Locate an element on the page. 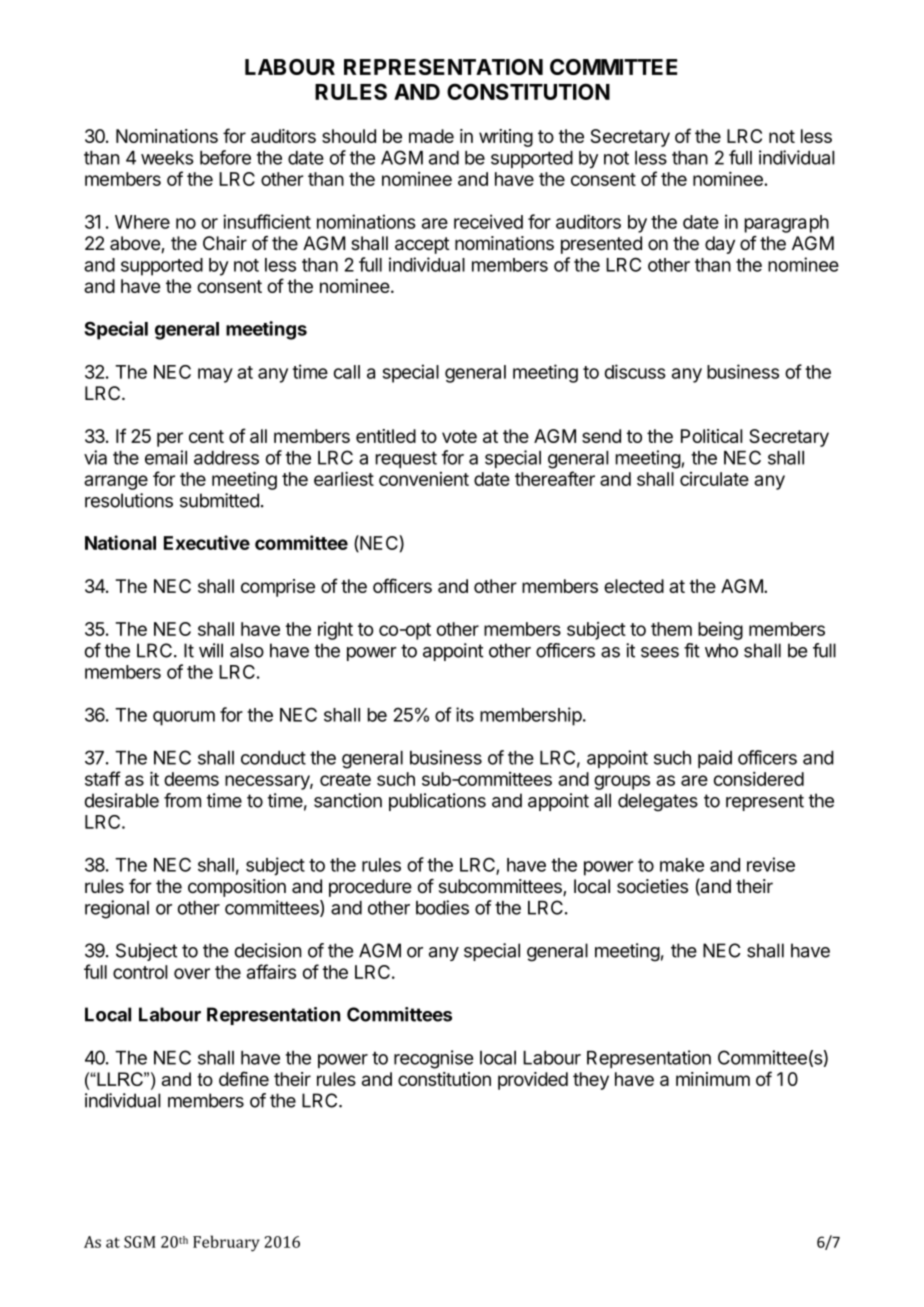 The height and width of the image is (1307, 924). weeks is located at coordinates (167, 158).
